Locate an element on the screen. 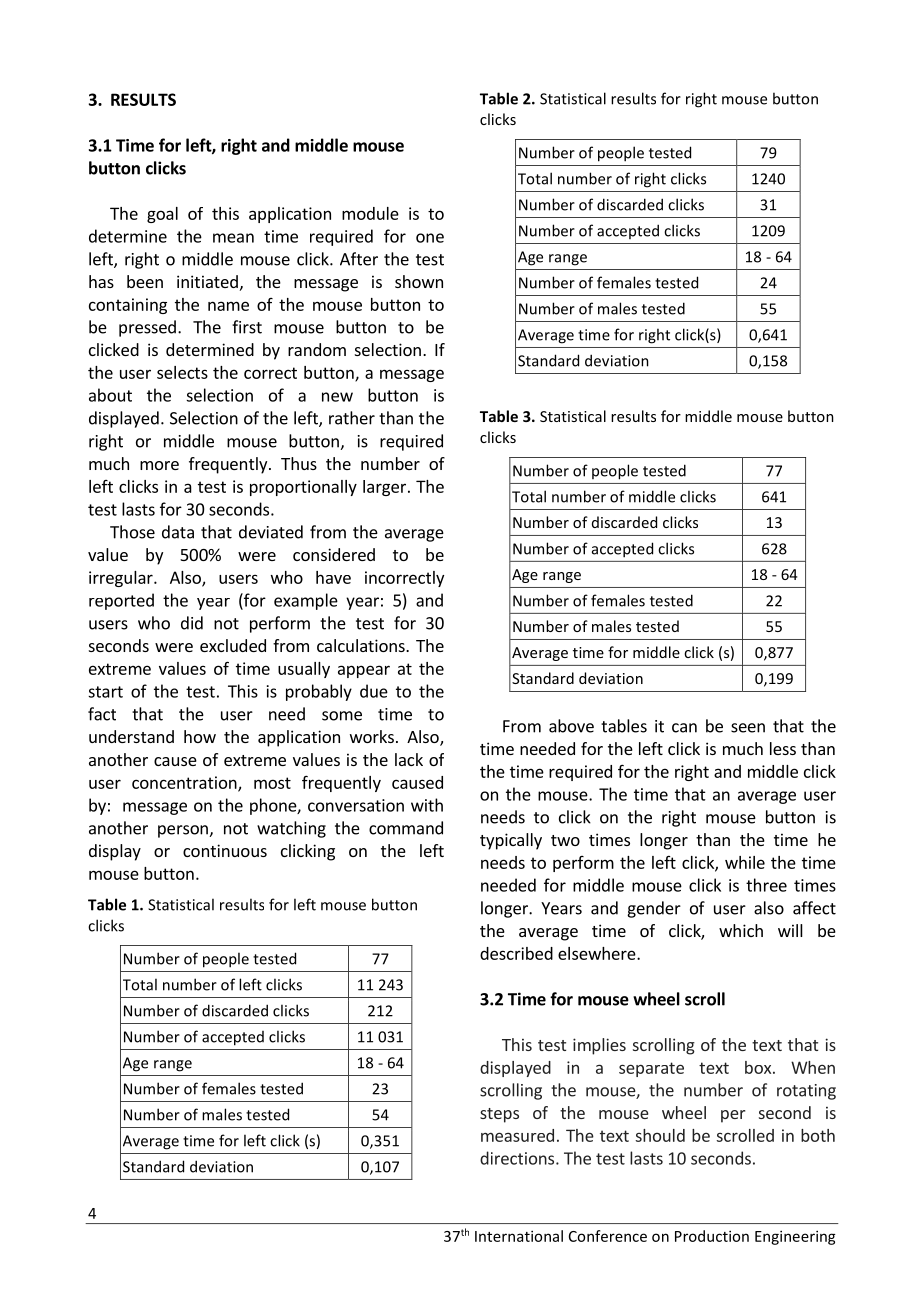 The height and width of the screenshot is (1308, 924). mean is located at coordinates (233, 238).
